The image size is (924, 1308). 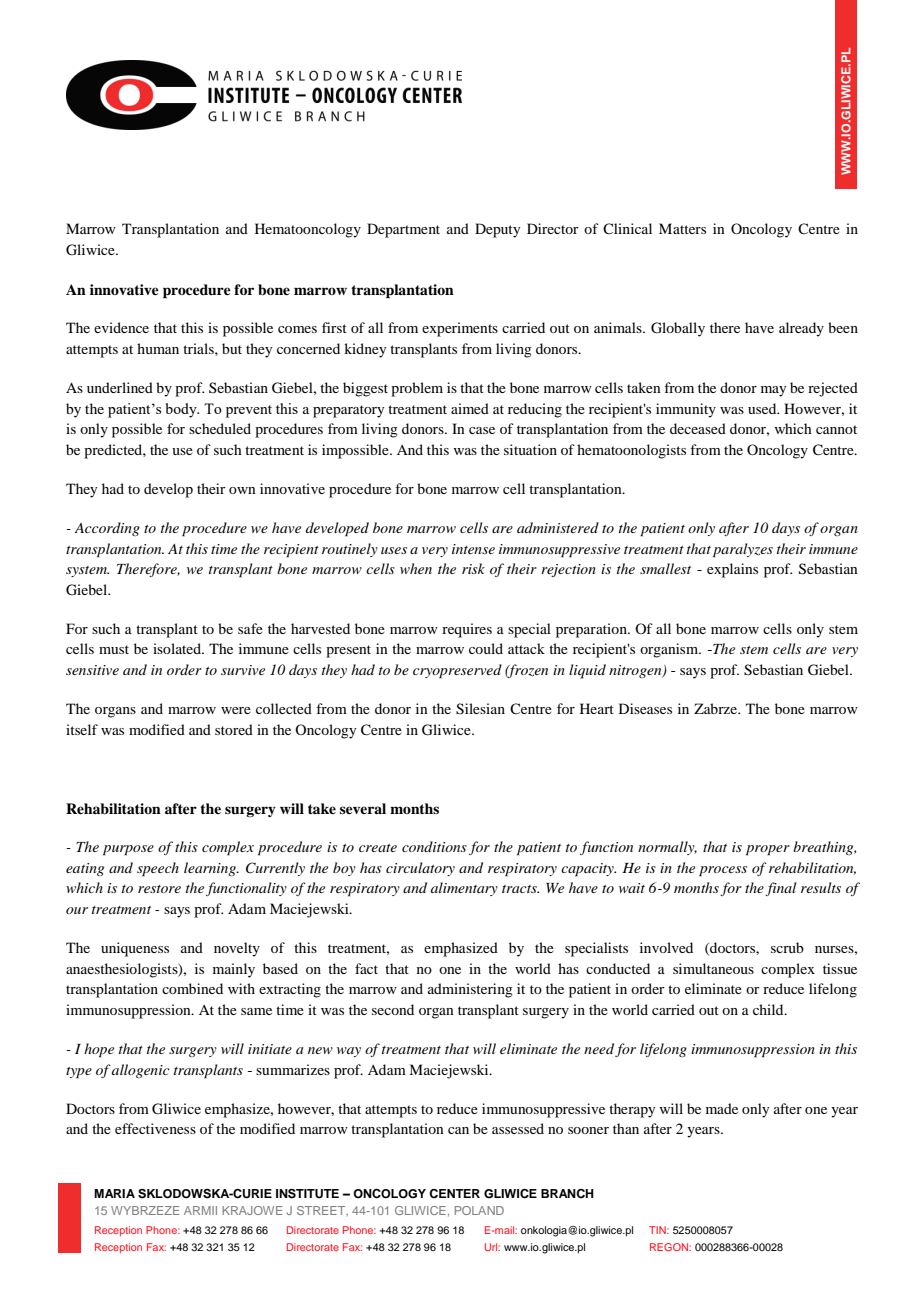 I want to click on CENTER, so click(x=454, y=1194).
